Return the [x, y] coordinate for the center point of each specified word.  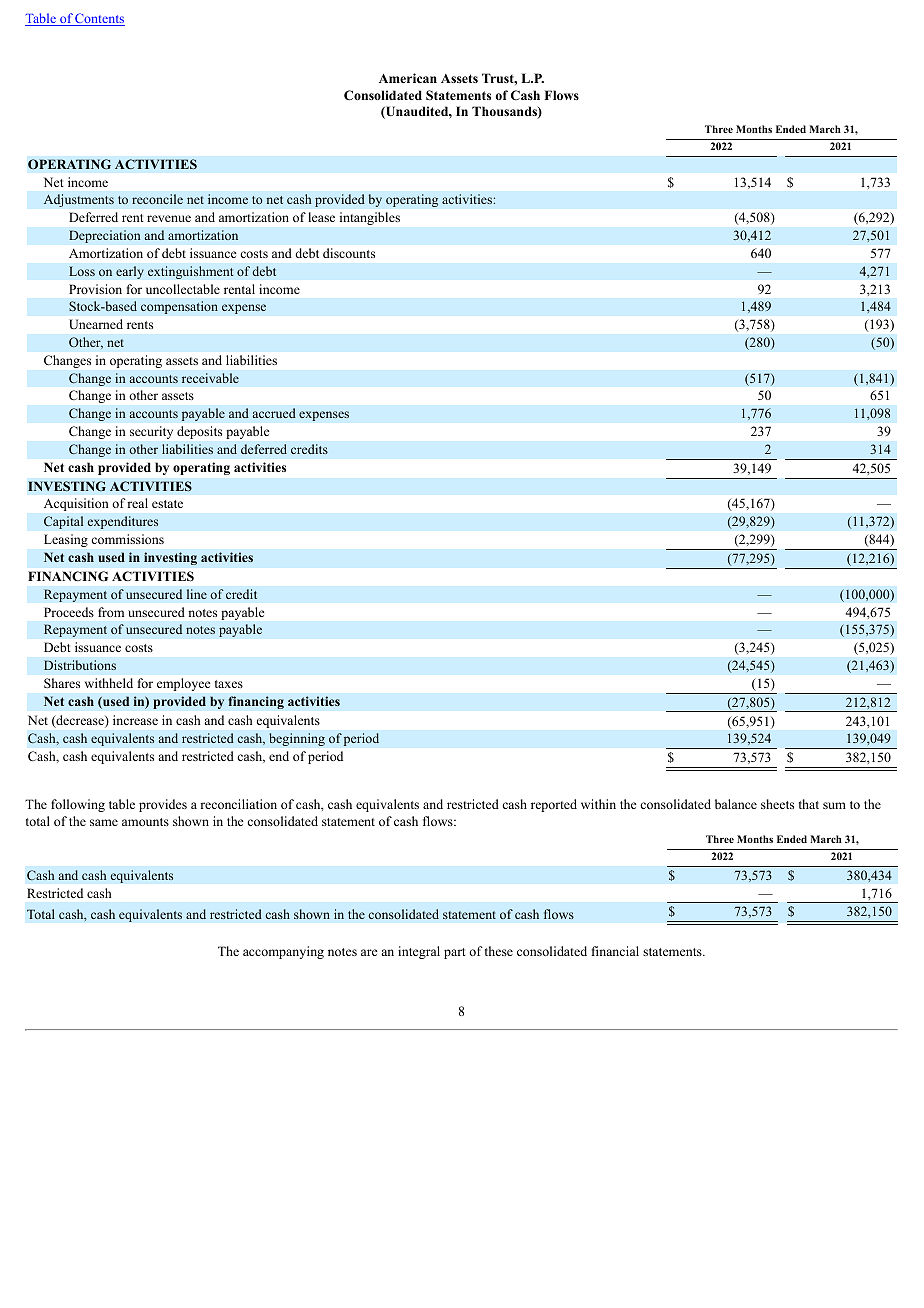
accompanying [283, 952]
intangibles [370, 218]
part [455, 953]
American [408, 78]
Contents [99, 19]
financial [615, 951]
